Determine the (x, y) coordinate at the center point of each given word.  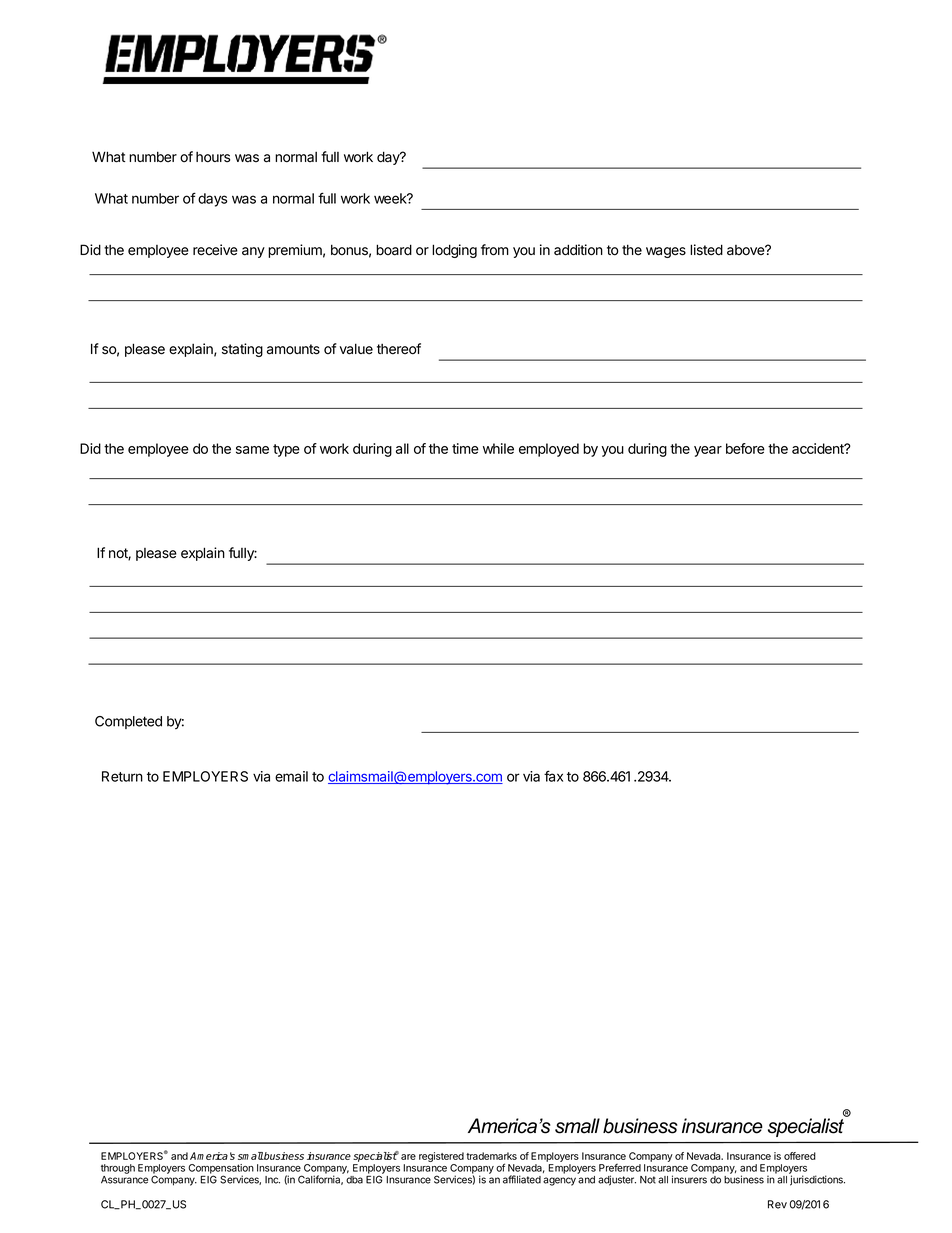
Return (122, 776)
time (465, 448)
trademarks (491, 1156)
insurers (689, 1179)
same (252, 450)
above (747, 250)
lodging (454, 251)
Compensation (221, 1170)
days (212, 200)
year (708, 451)
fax (553, 776)
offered (800, 1156)
